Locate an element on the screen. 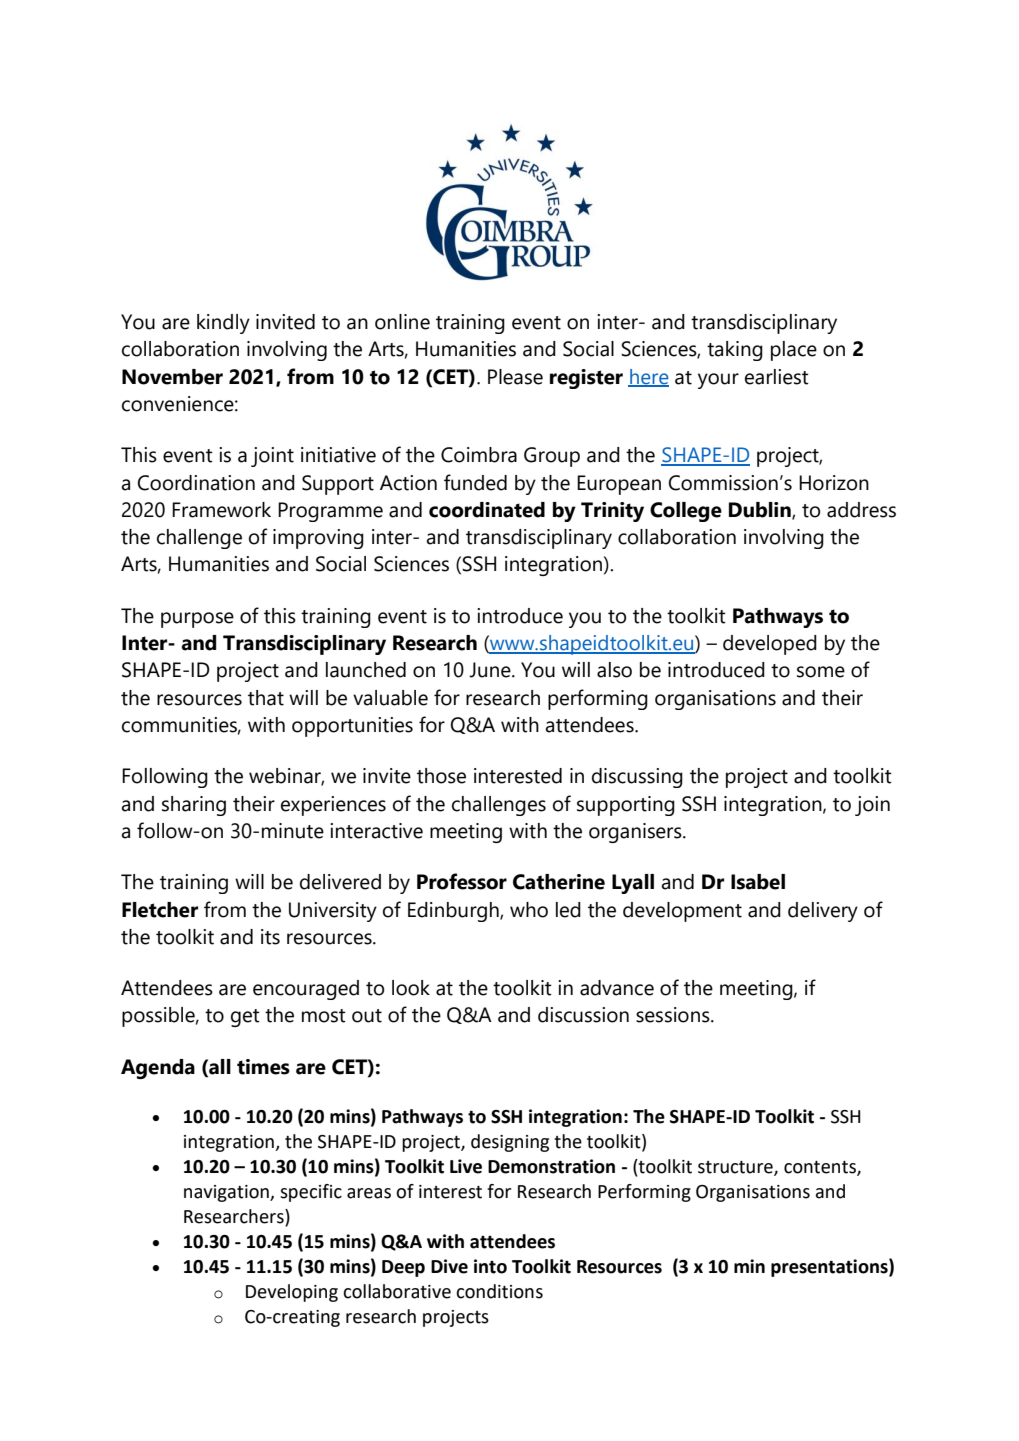  structure is located at coordinates (736, 1168).
